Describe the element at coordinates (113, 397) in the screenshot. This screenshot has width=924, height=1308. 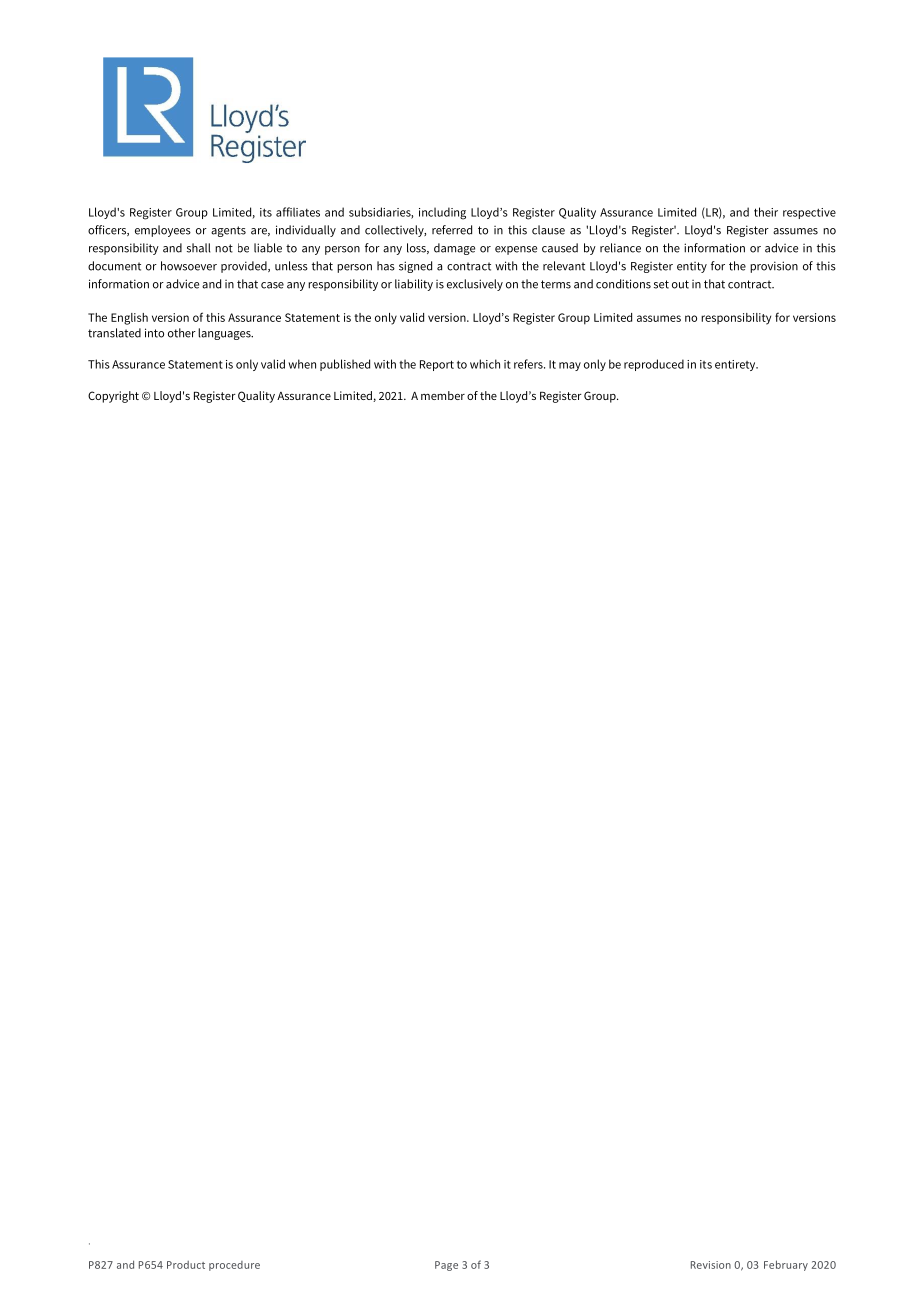
I see `Copyright` at that location.
